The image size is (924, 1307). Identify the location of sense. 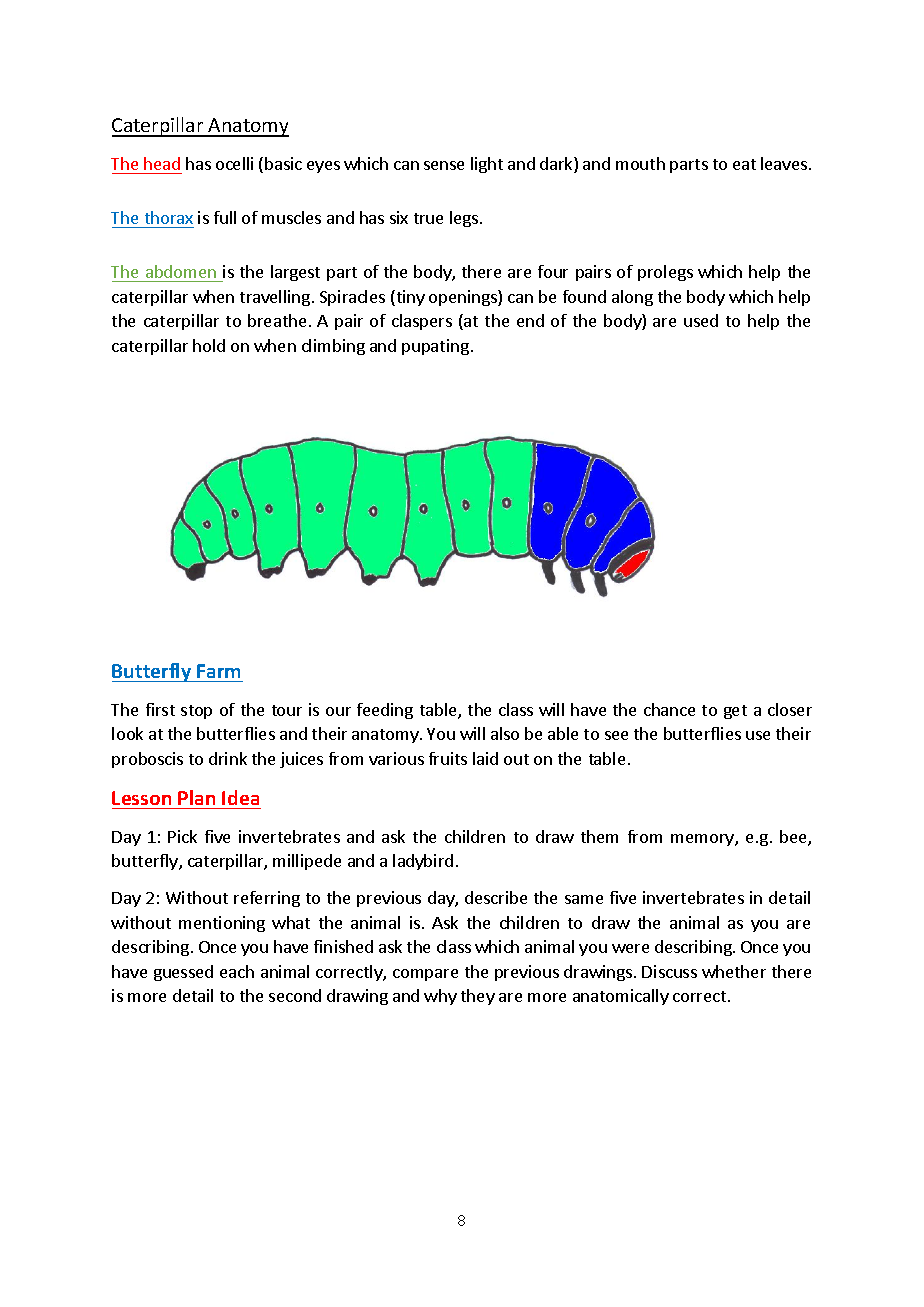
(444, 165).
